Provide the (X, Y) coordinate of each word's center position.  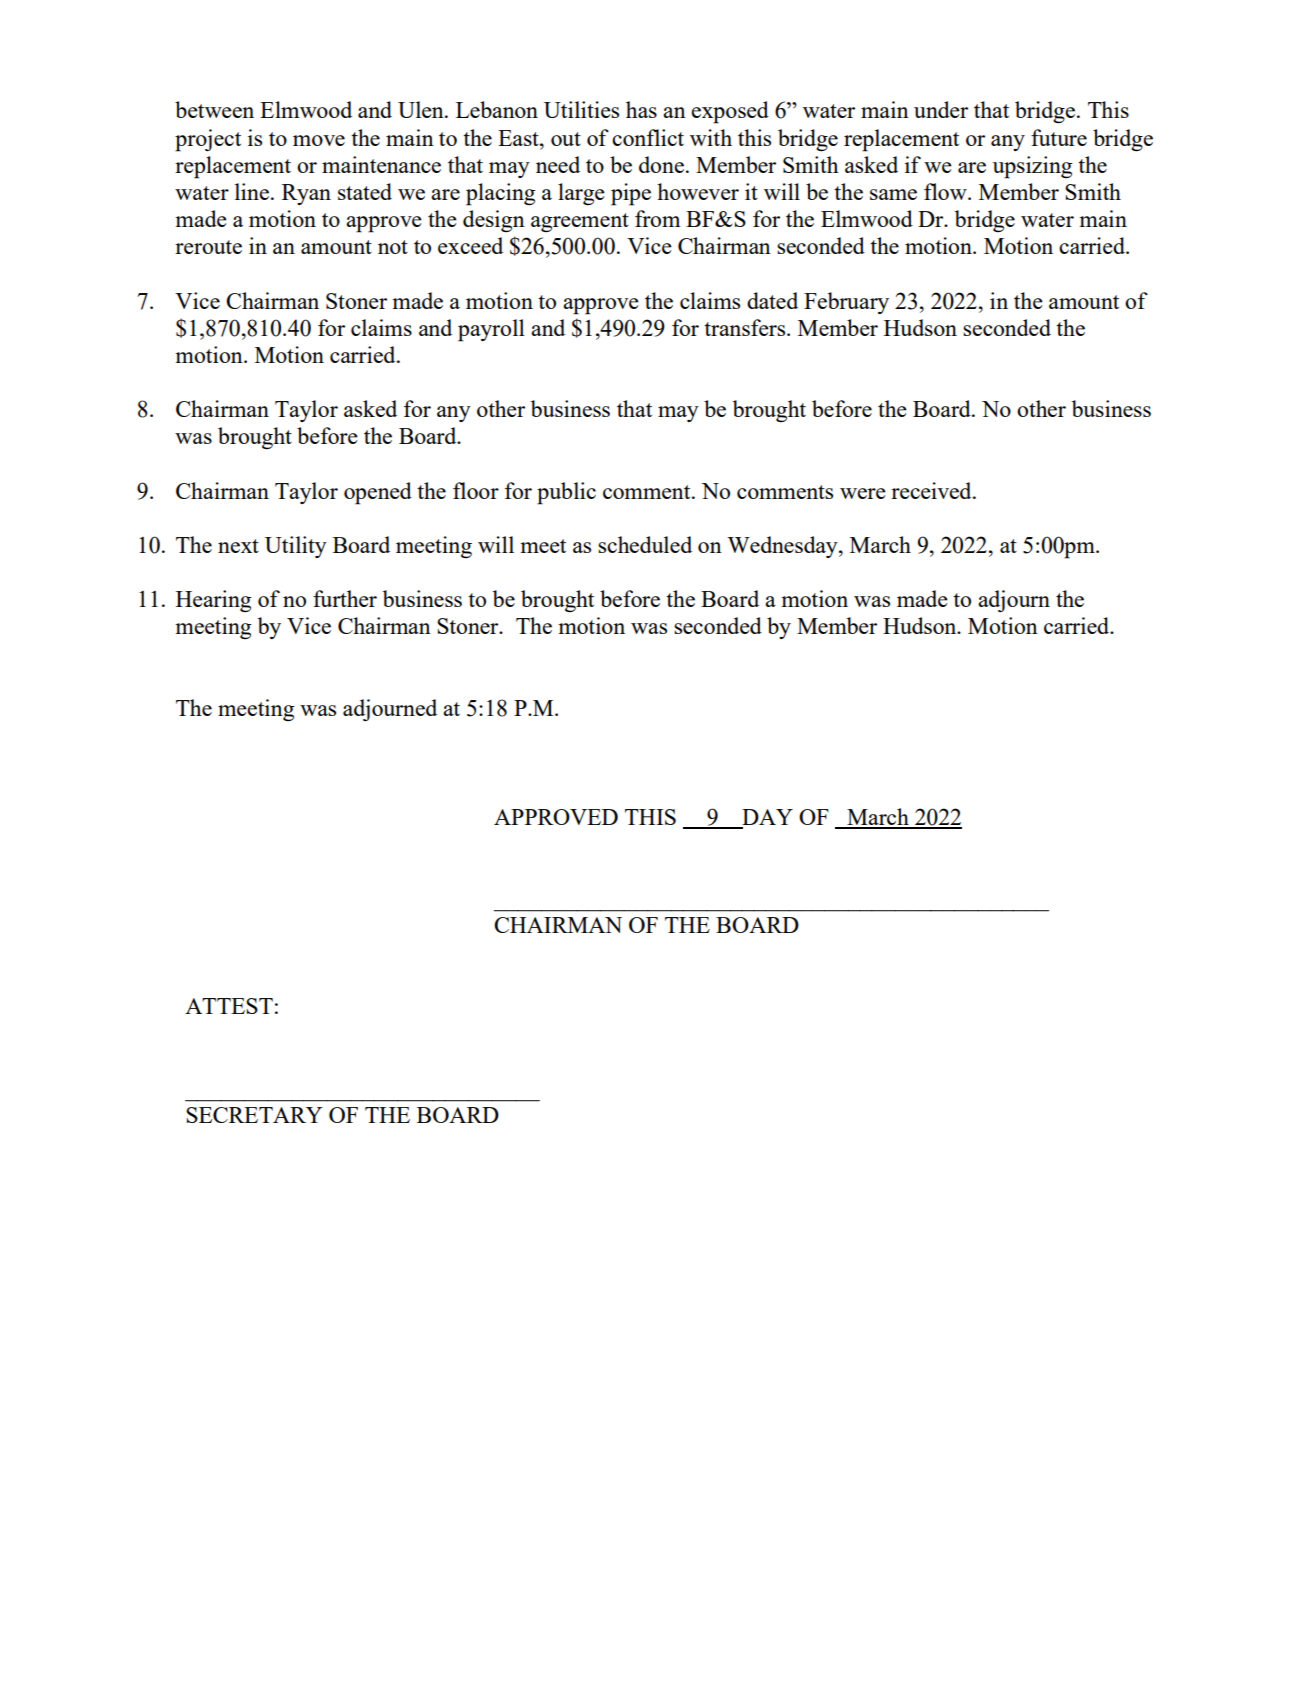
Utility (296, 547)
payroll (491, 330)
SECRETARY (254, 1115)
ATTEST (229, 1006)
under (941, 109)
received (932, 490)
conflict (648, 137)
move (319, 140)
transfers (746, 327)
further (345, 598)
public (566, 493)
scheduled (645, 544)
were (863, 493)
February (846, 303)
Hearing (213, 601)
